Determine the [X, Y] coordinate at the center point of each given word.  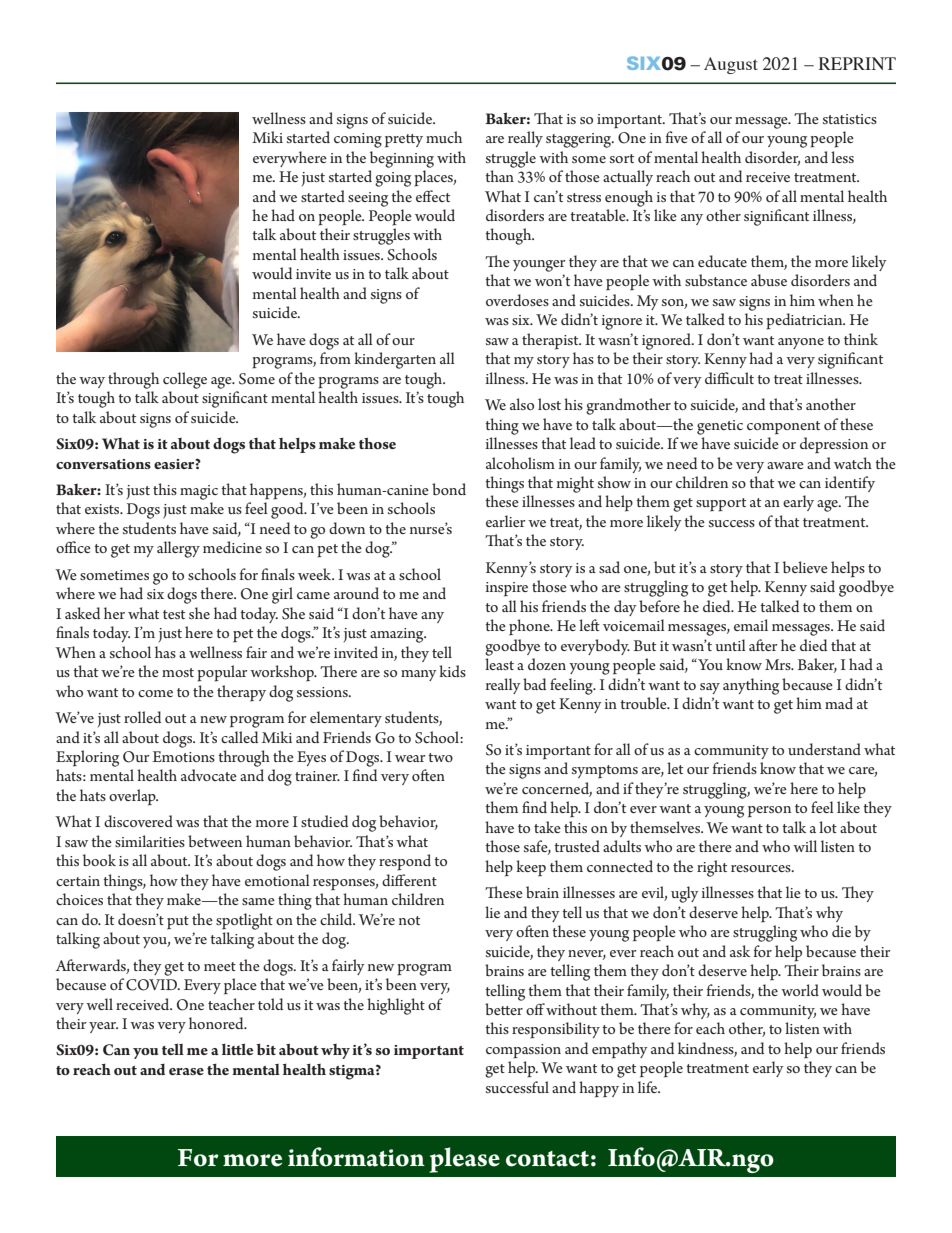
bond [449, 489]
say [710, 688]
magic [199, 492]
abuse [769, 280]
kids [452, 671]
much [444, 137]
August [731, 65]
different [409, 880]
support [721, 505]
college [185, 380]
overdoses [517, 300]
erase [186, 1071]
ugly [685, 894]
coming [358, 140]
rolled [142, 717]
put [178, 923]
